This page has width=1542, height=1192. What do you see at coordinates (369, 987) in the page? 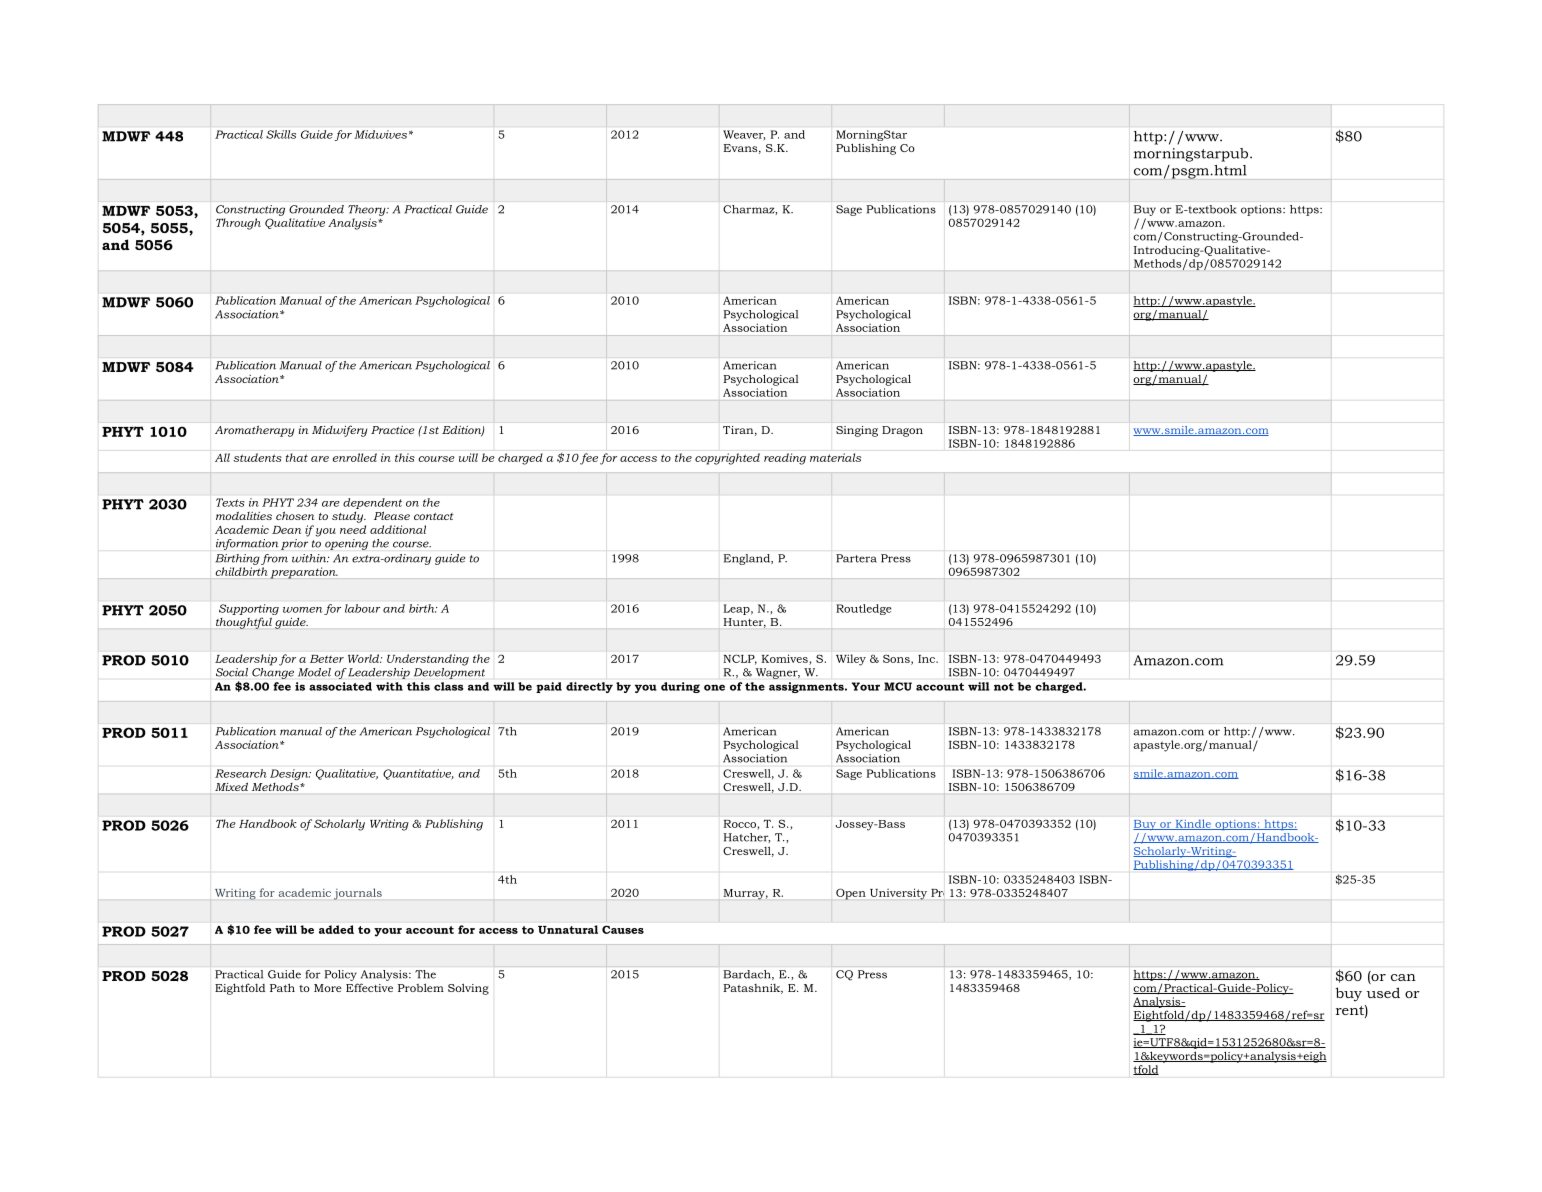
I see `Effective` at bounding box center [369, 987].
